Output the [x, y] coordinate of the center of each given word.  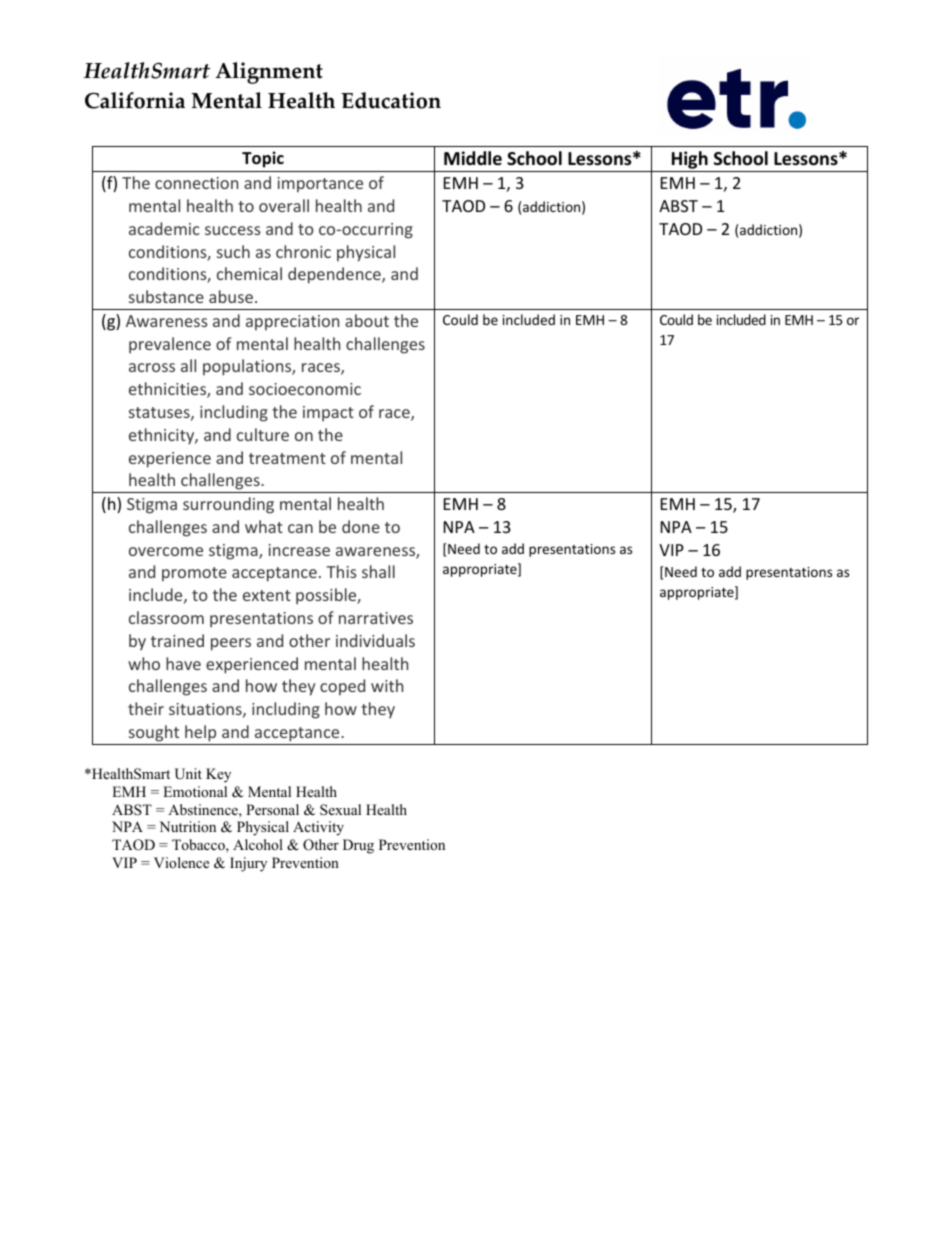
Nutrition [187, 826]
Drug [358, 846]
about [367, 320]
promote [194, 574]
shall [378, 571]
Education [391, 100]
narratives [376, 618]
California [135, 100]
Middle [473, 158]
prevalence [170, 345]
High [689, 161]
